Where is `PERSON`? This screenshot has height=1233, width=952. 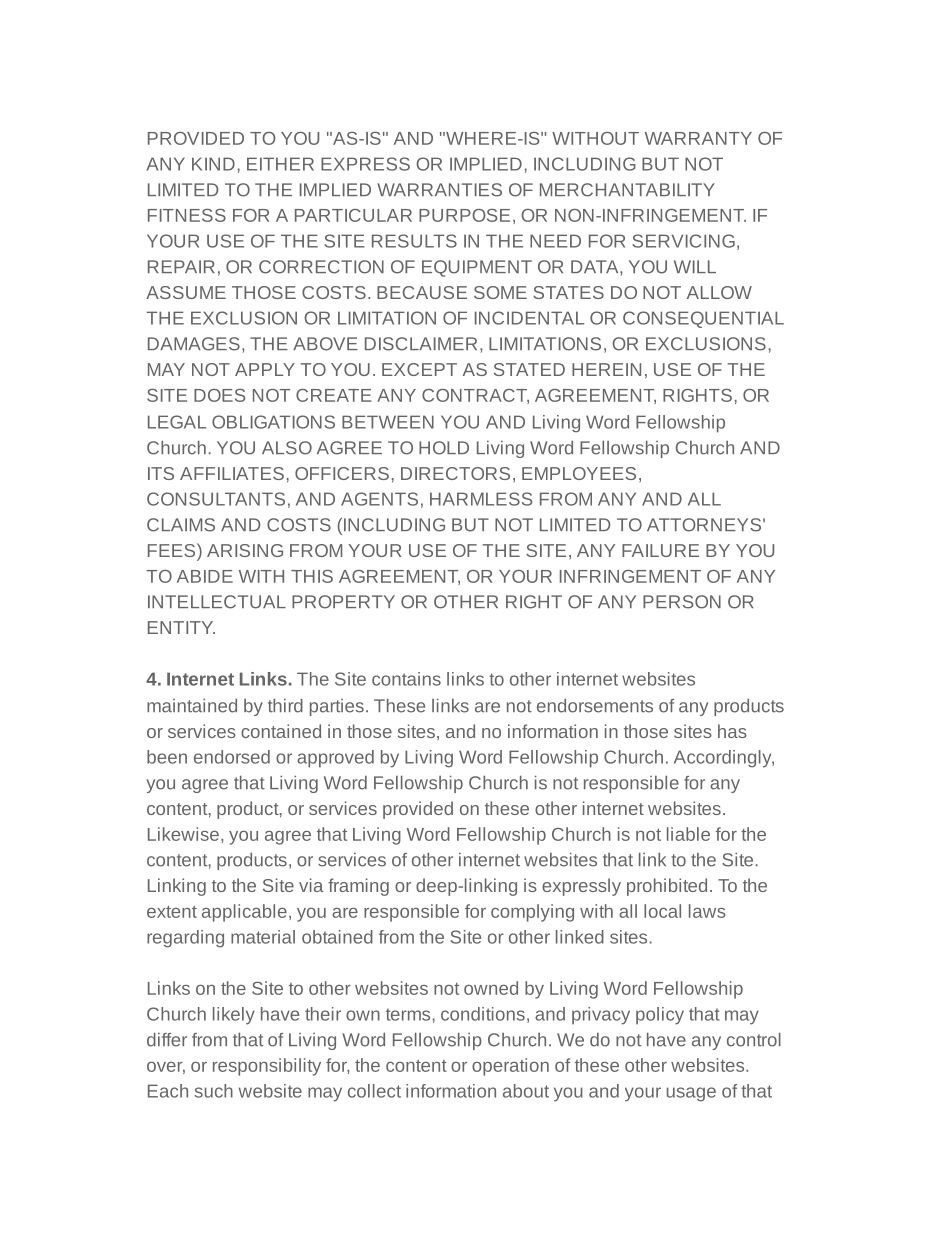 PERSON is located at coordinates (682, 602).
